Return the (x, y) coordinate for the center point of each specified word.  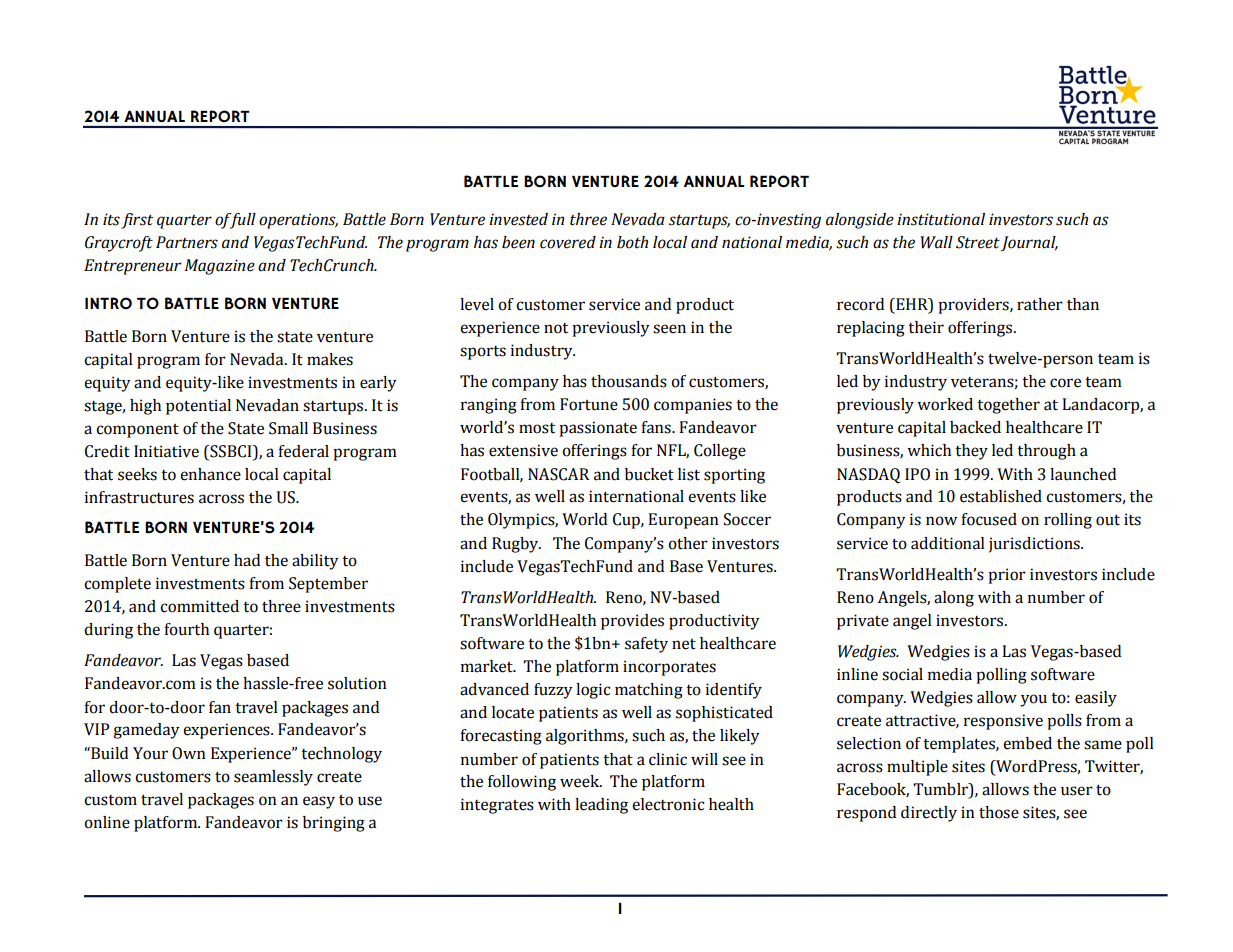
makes (330, 359)
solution (357, 683)
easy (319, 802)
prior (1007, 576)
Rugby (516, 545)
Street (978, 242)
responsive (1003, 722)
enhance (210, 474)
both (632, 242)
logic (593, 691)
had (247, 560)
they (971, 452)
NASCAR (559, 474)
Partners (187, 242)
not (556, 328)
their (926, 327)
